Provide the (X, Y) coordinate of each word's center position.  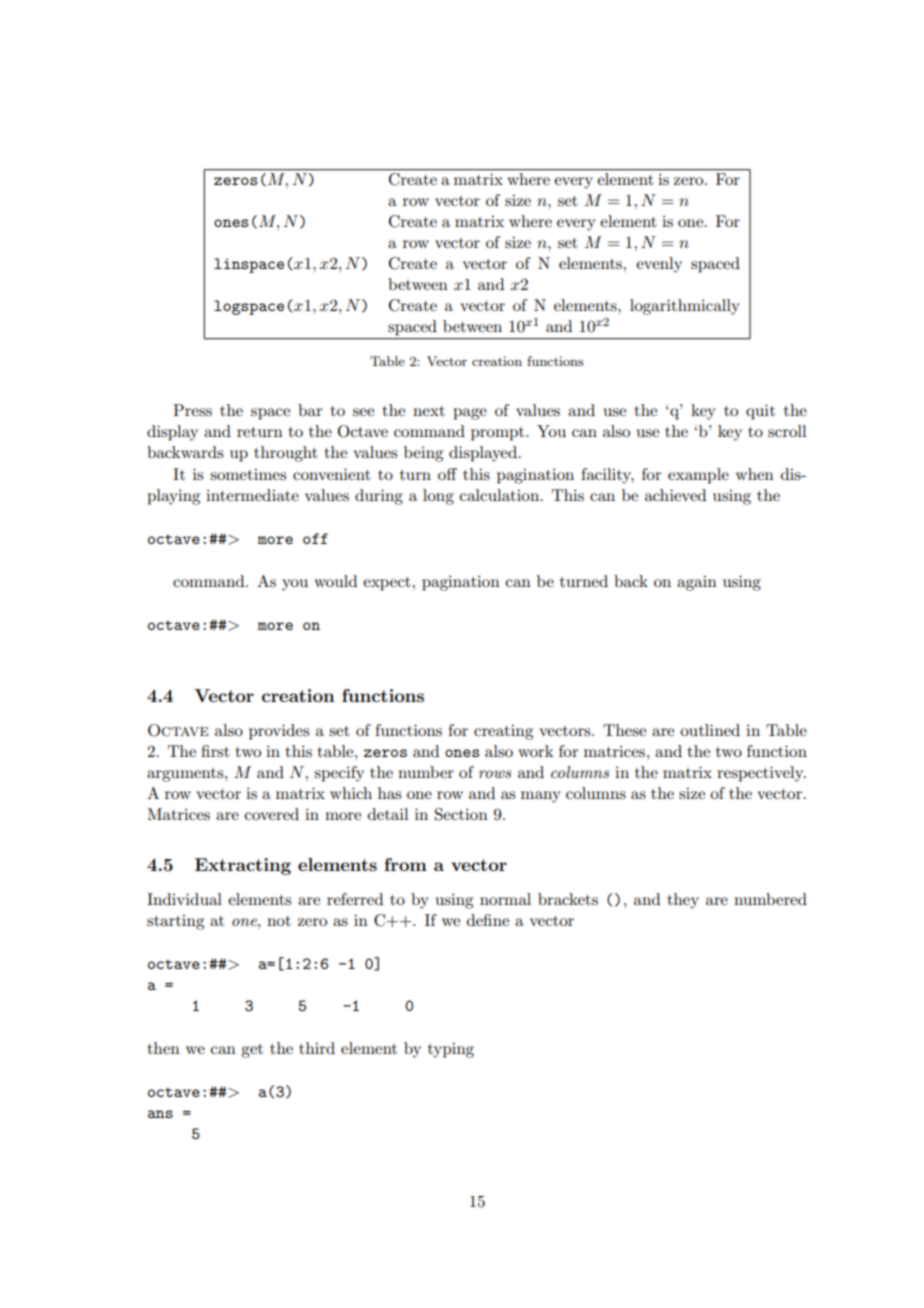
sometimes (248, 474)
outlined (710, 730)
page (470, 414)
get (252, 1051)
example (698, 476)
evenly (659, 265)
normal (505, 899)
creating (503, 732)
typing (451, 1050)
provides (279, 732)
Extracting (243, 866)
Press (192, 410)
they (683, 901)
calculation (501, 495)
